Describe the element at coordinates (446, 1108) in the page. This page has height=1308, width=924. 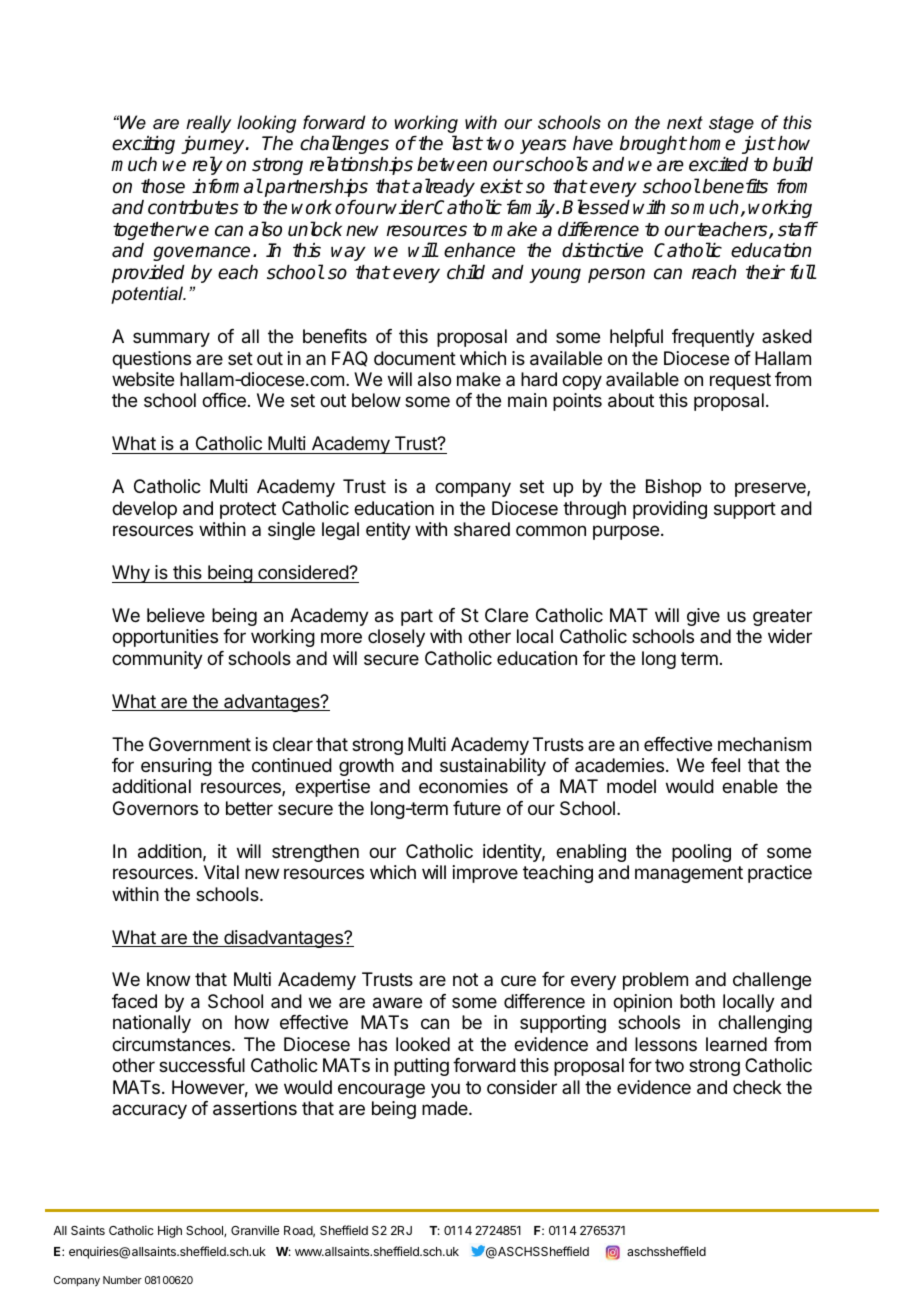
I see `made` at that location.
